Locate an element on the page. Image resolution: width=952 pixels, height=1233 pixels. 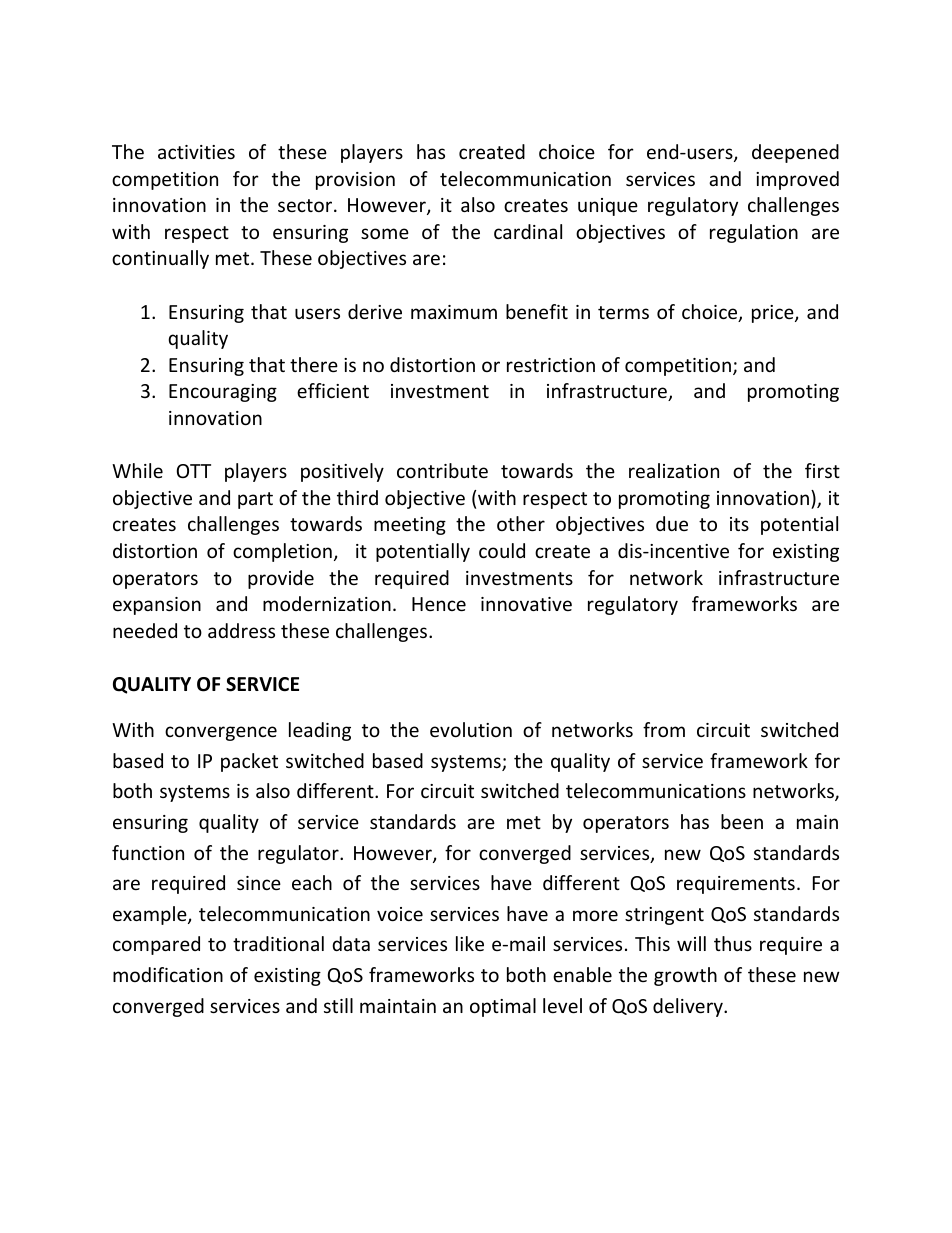
Encouraging is located at coordinates (223, 393).
